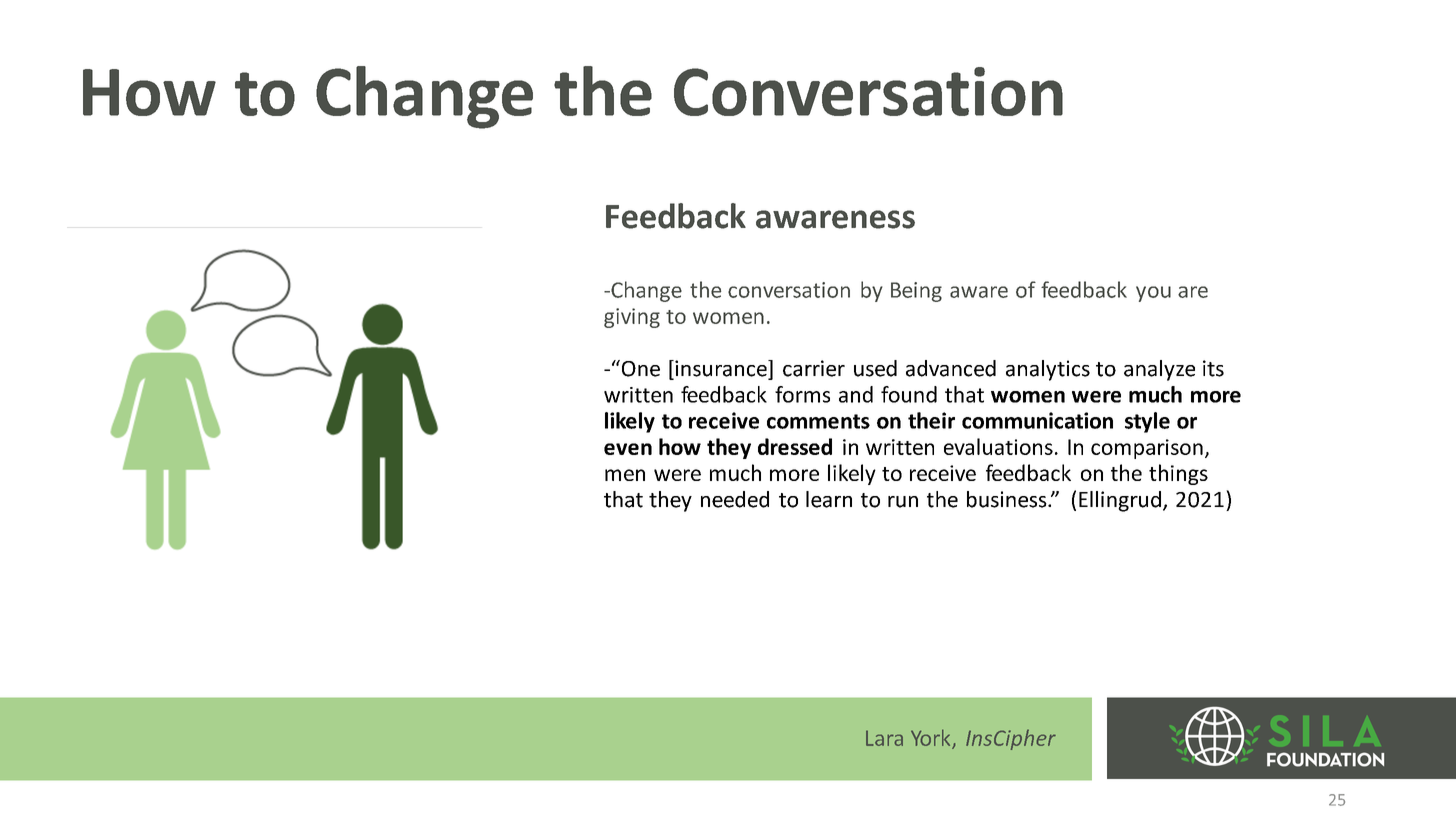 The image size is (1456, 819). What do you see at coordinates (735, 499) in the document?
I see `needed` at bounding box center [735, 499].
